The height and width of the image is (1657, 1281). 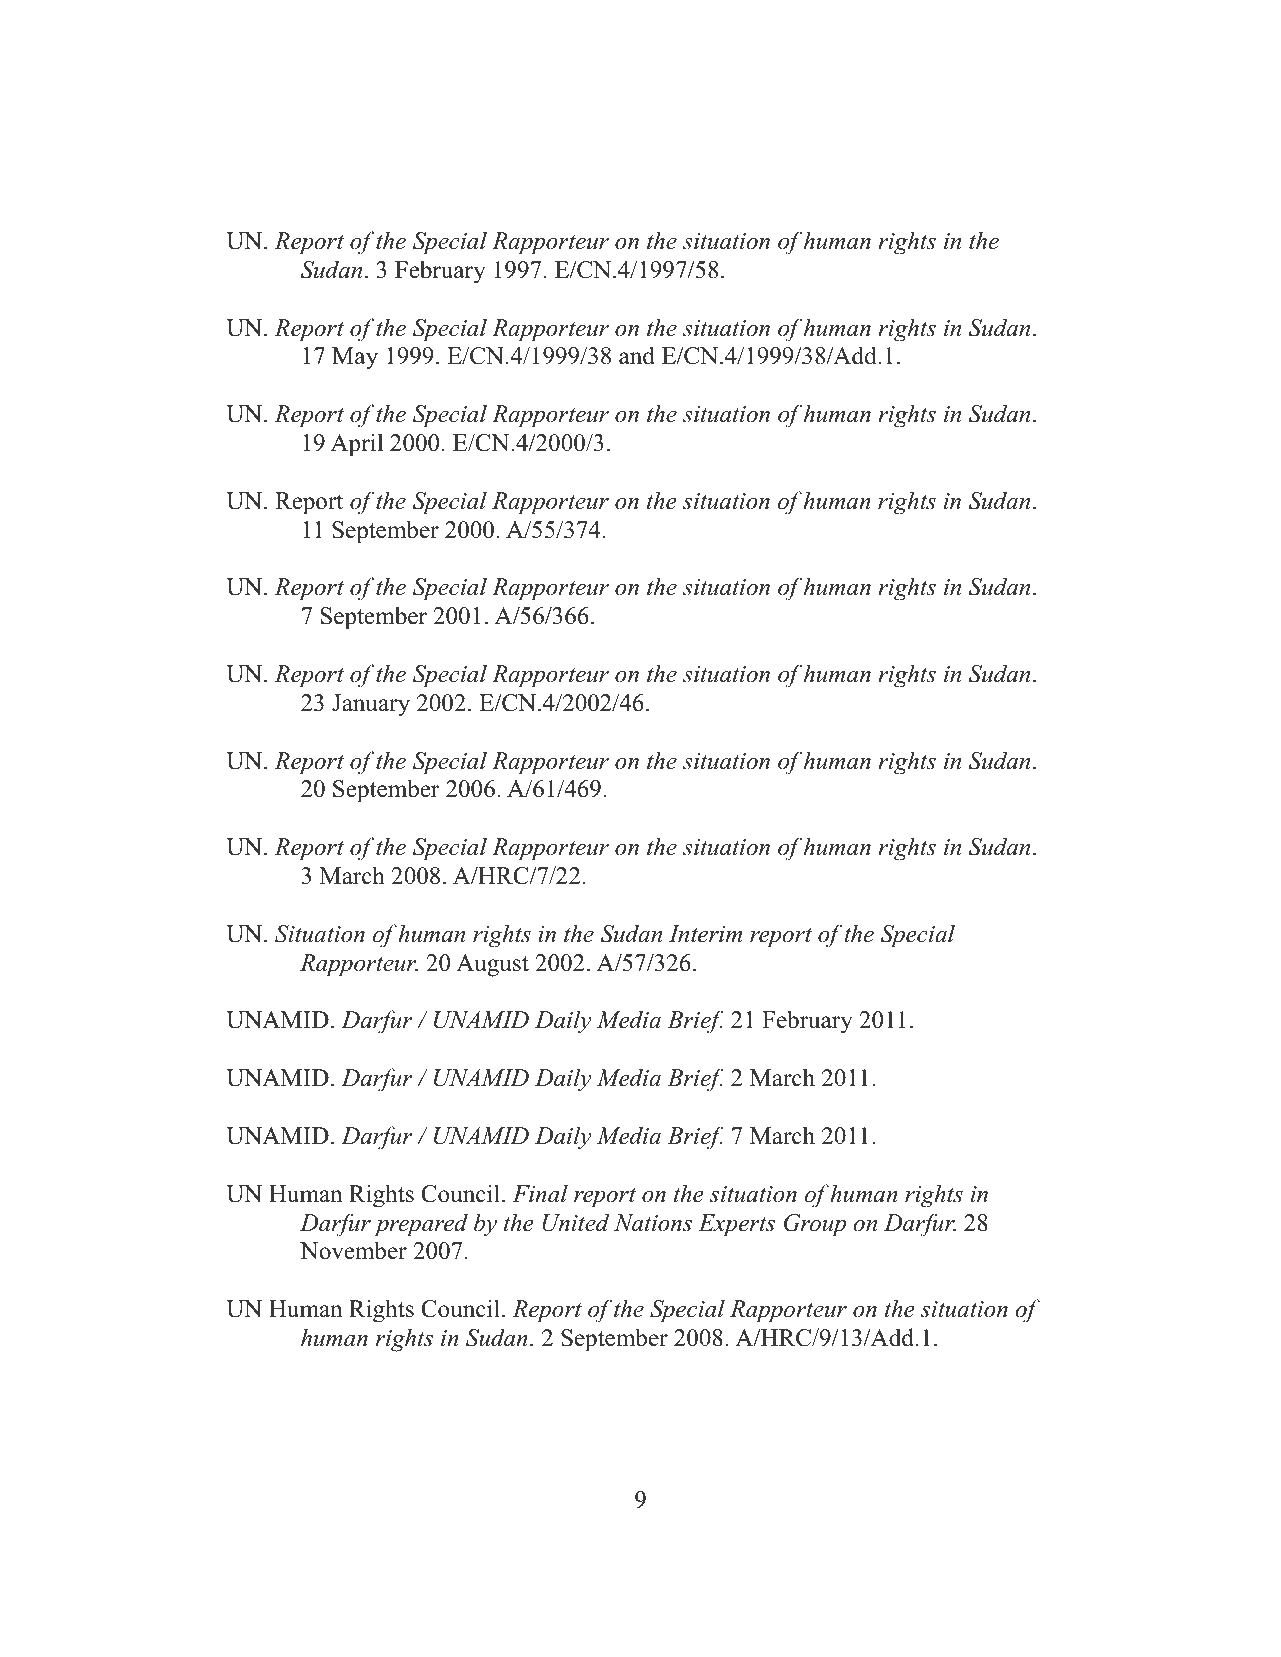 I want to click on Final, so click(x=540, y=1193).
